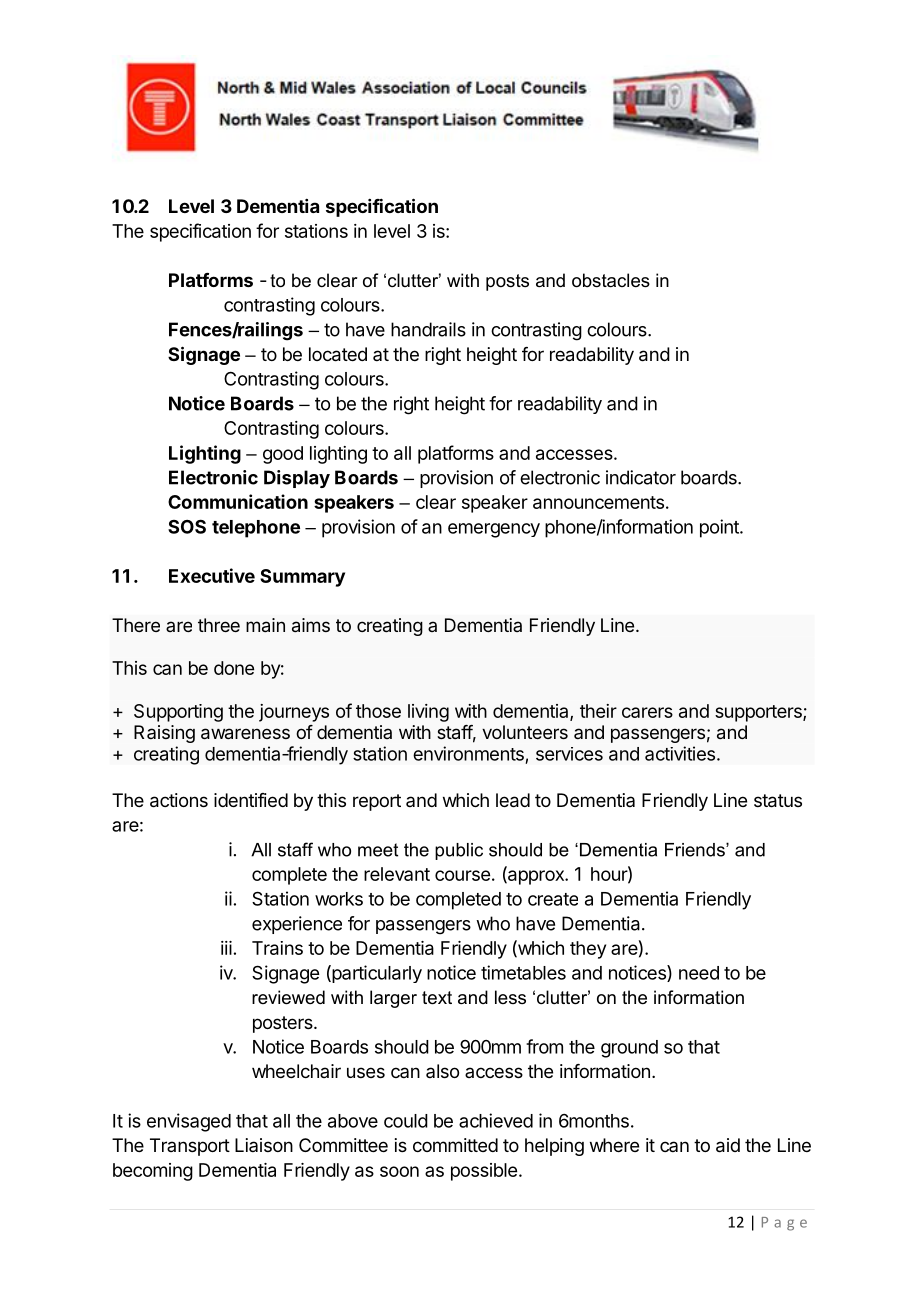 Image resolution: width=924 pixels, height=1308 pixels. What do you see at coordinates (455, 1145) in the screenshot?
I see `committed` at bounding box center [455, 1145].
